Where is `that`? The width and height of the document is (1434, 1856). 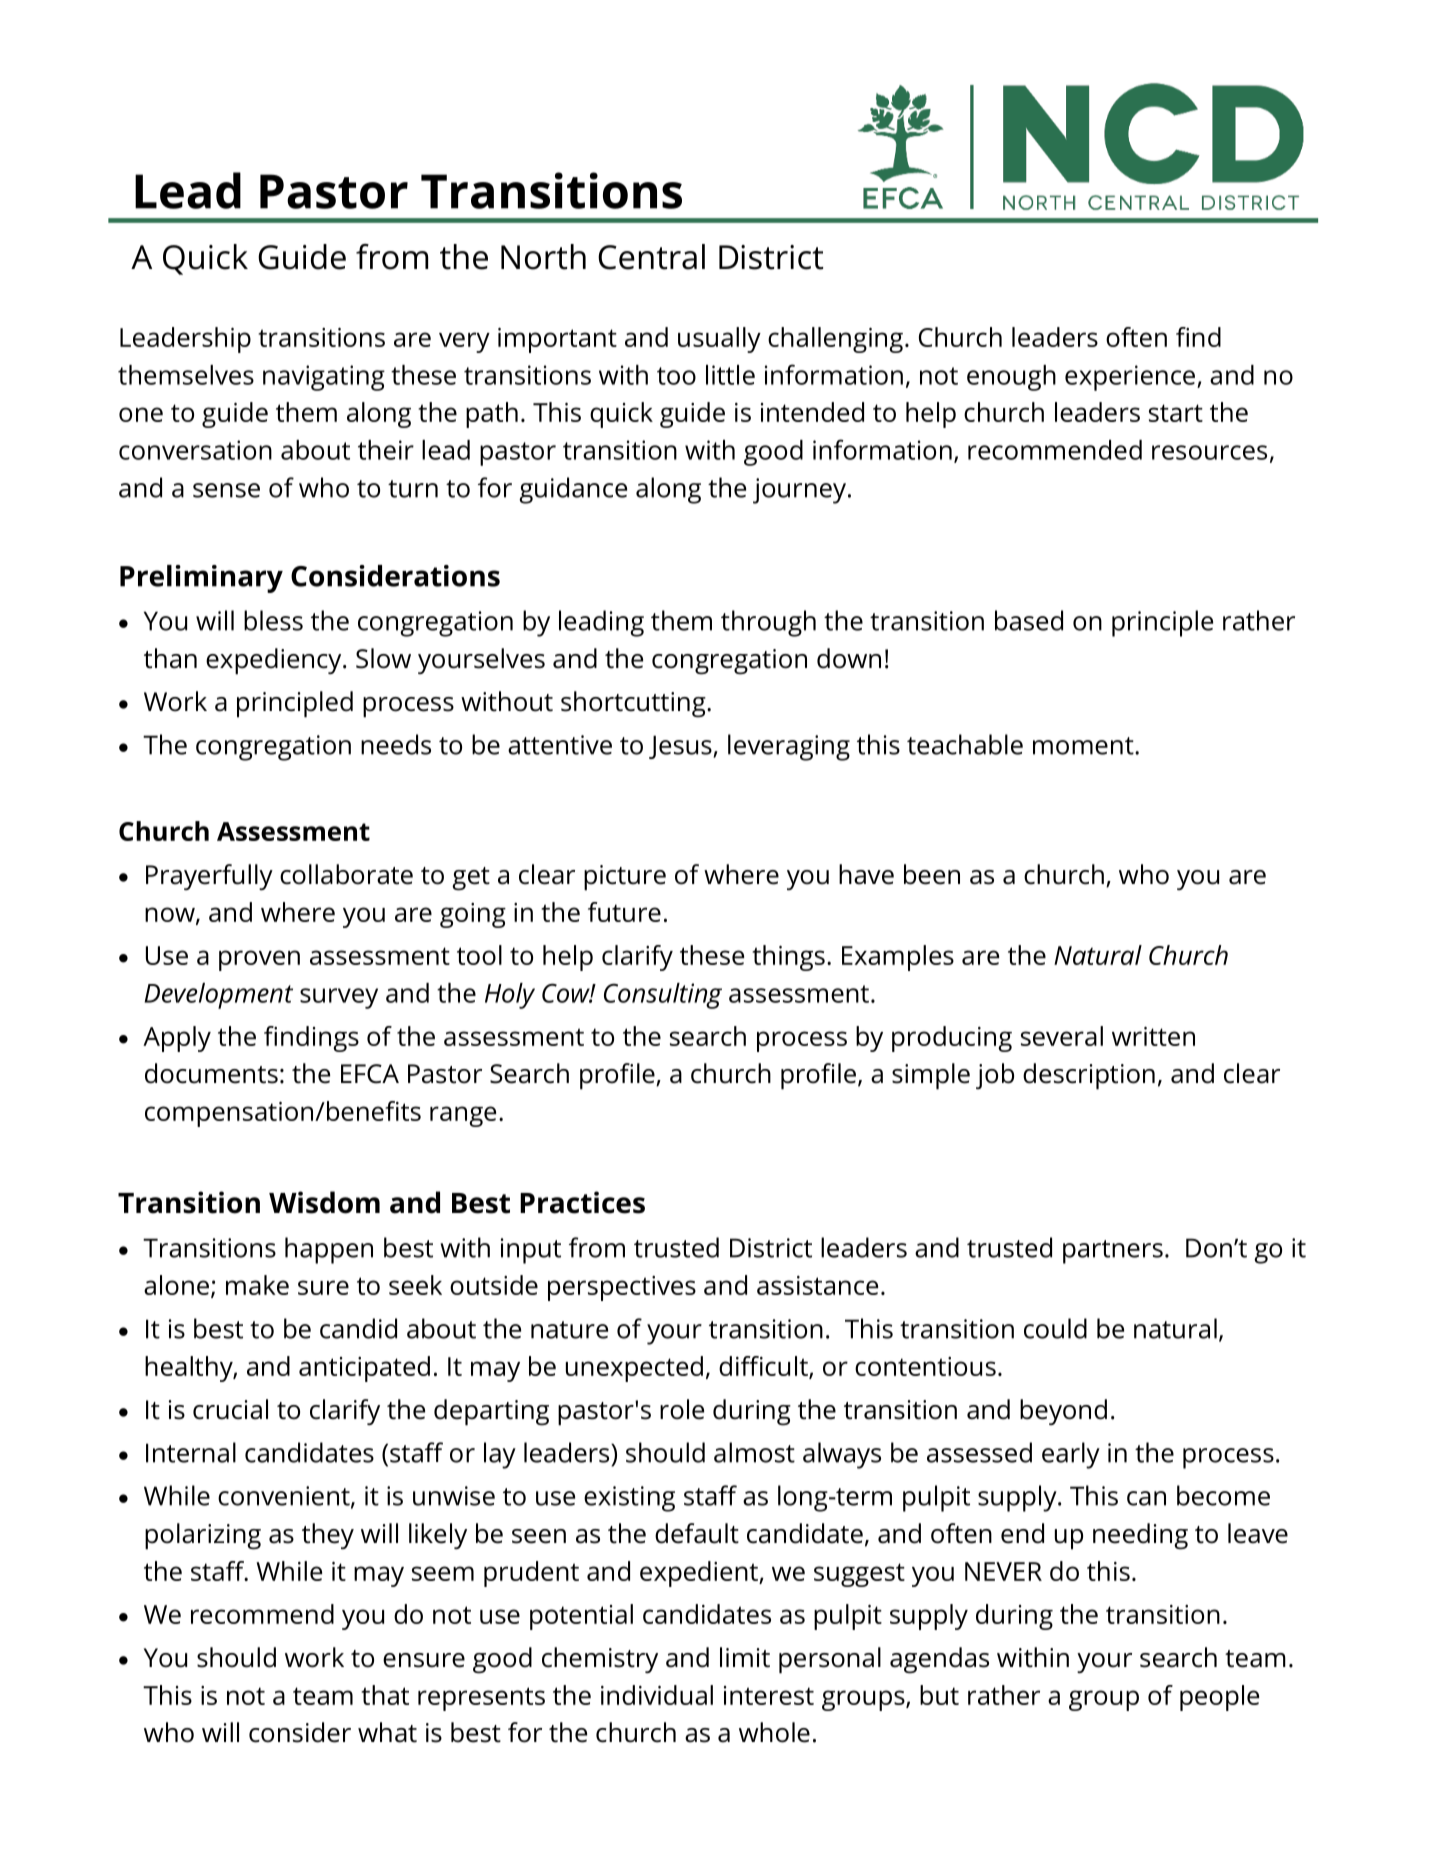
that is located at coordinates (385, 1695).
